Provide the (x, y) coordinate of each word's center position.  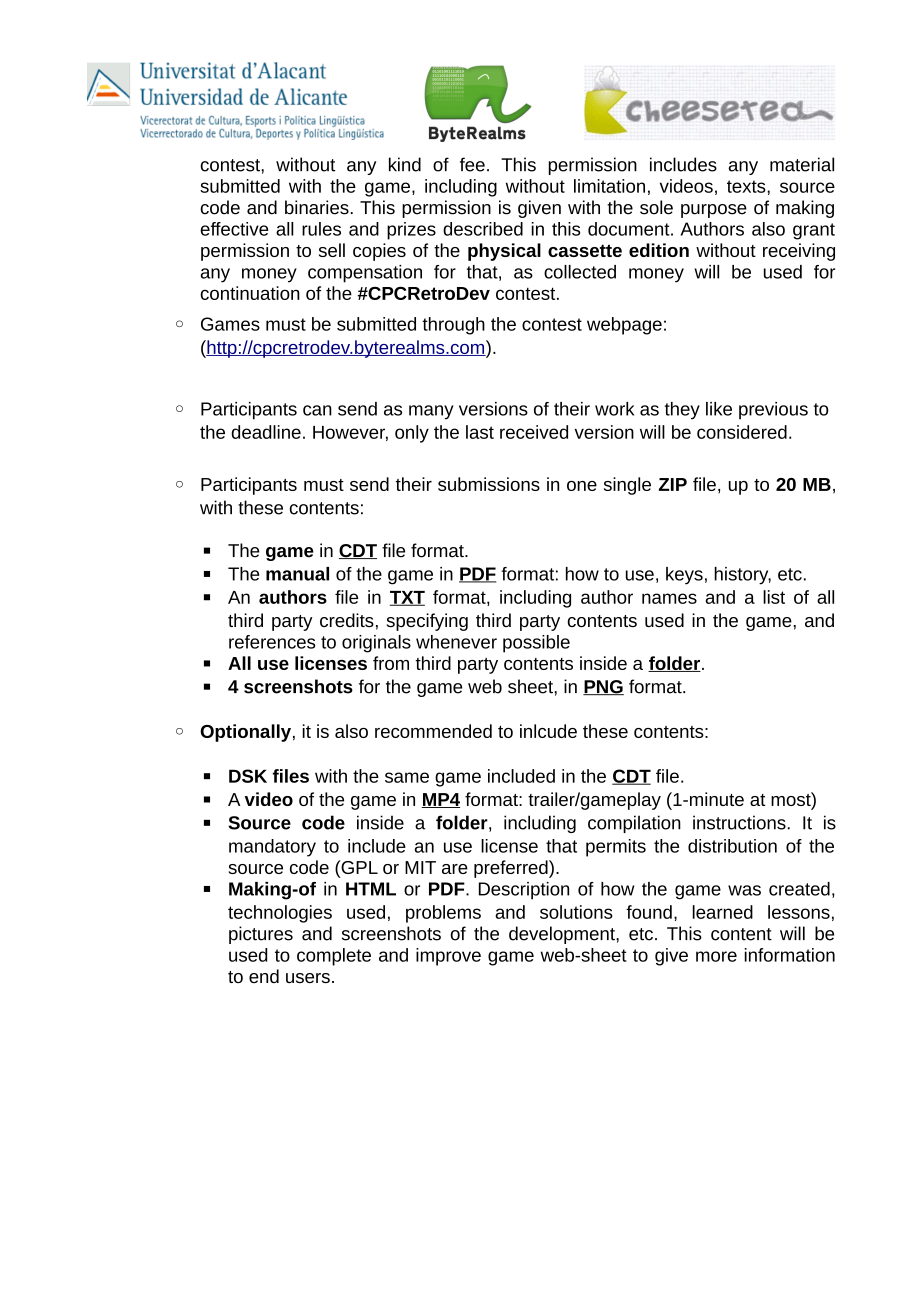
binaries (317, 207)
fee (472, 164)
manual (297, 574)
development (563, 935)
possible (536, 644)
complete (334, 957)
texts (747, 186)
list (774, 597)
